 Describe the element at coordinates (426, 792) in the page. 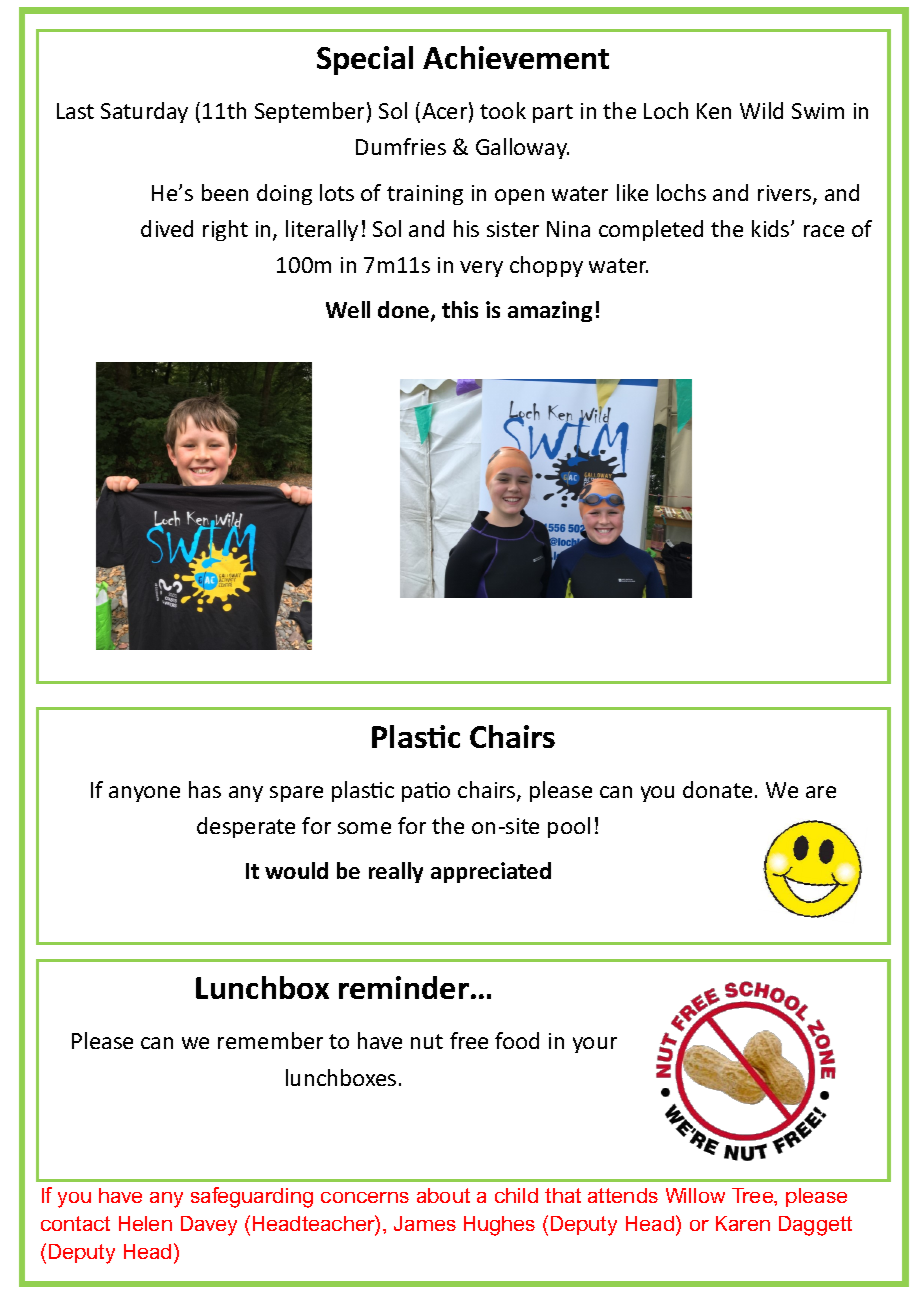

I see `patio` at that location.
